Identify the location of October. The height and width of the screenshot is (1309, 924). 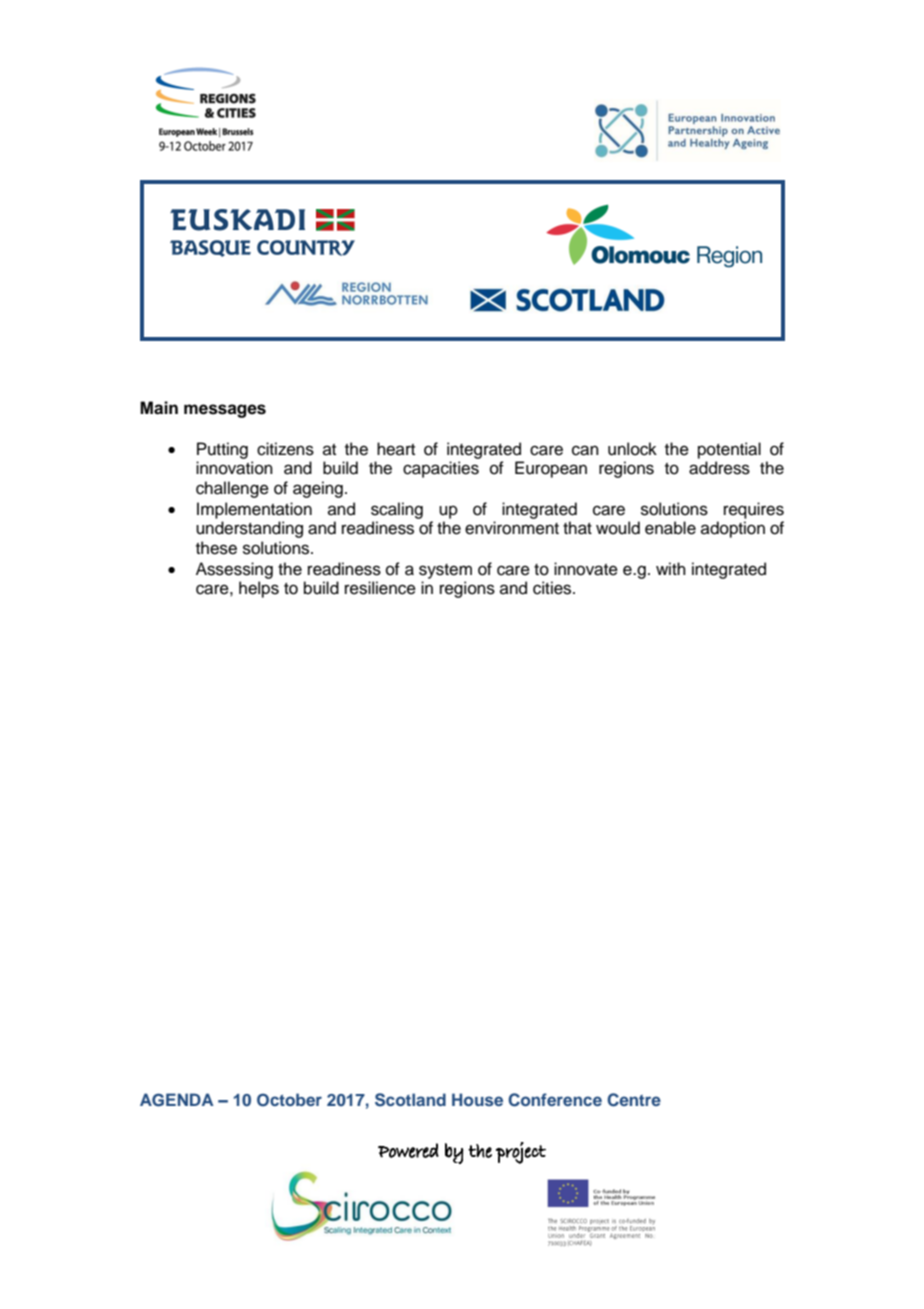
(289, 1100).
